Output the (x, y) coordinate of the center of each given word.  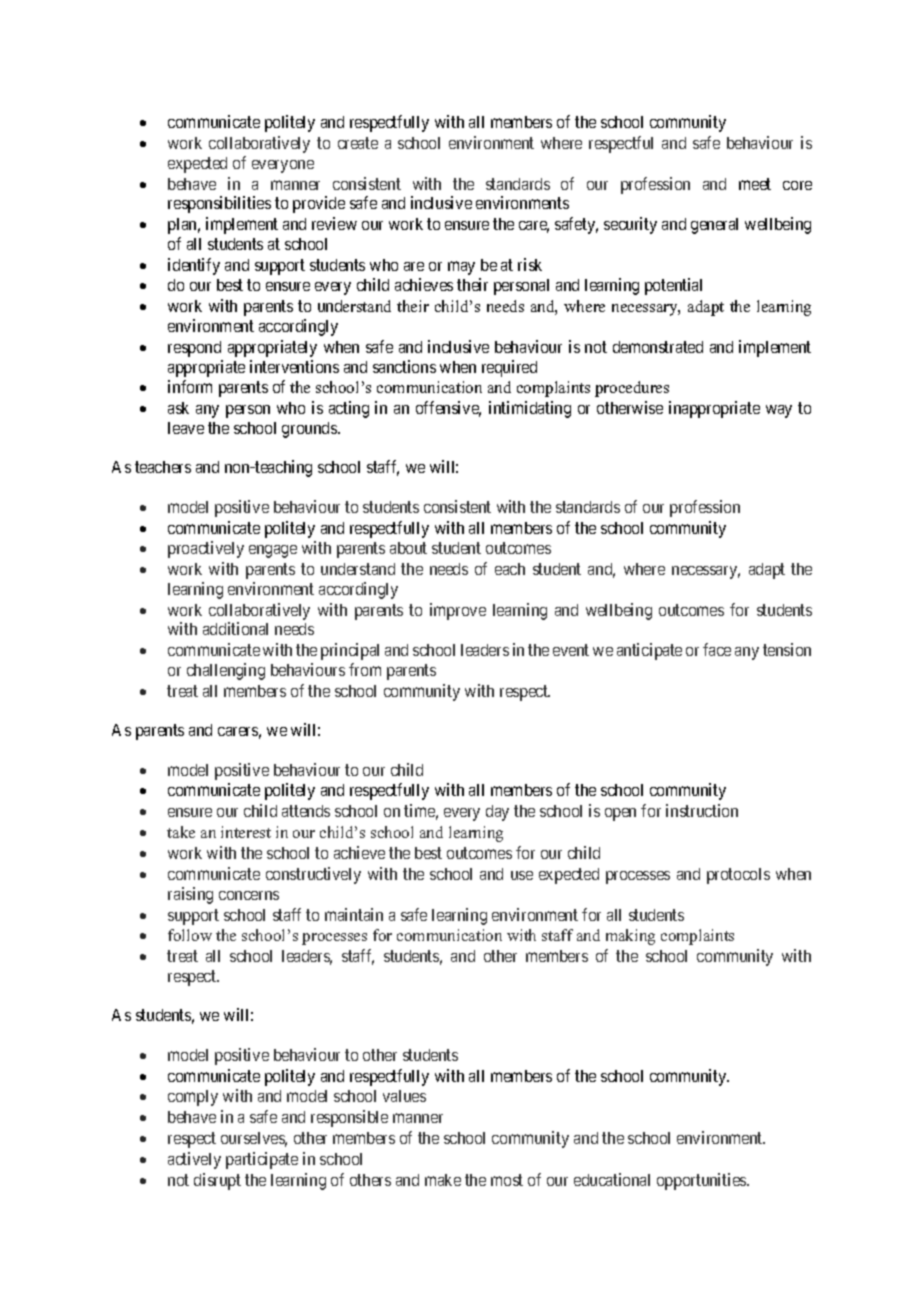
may (461, 268)
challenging (226, 671)
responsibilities (219, 204)
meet (755, 184)
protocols (738, 876)
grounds (310, 430)
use (522, 875)
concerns (249, 895)
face (717, 649)
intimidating (530, 409)
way (779, 411)
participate (262, 1160)
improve (458, 611)
